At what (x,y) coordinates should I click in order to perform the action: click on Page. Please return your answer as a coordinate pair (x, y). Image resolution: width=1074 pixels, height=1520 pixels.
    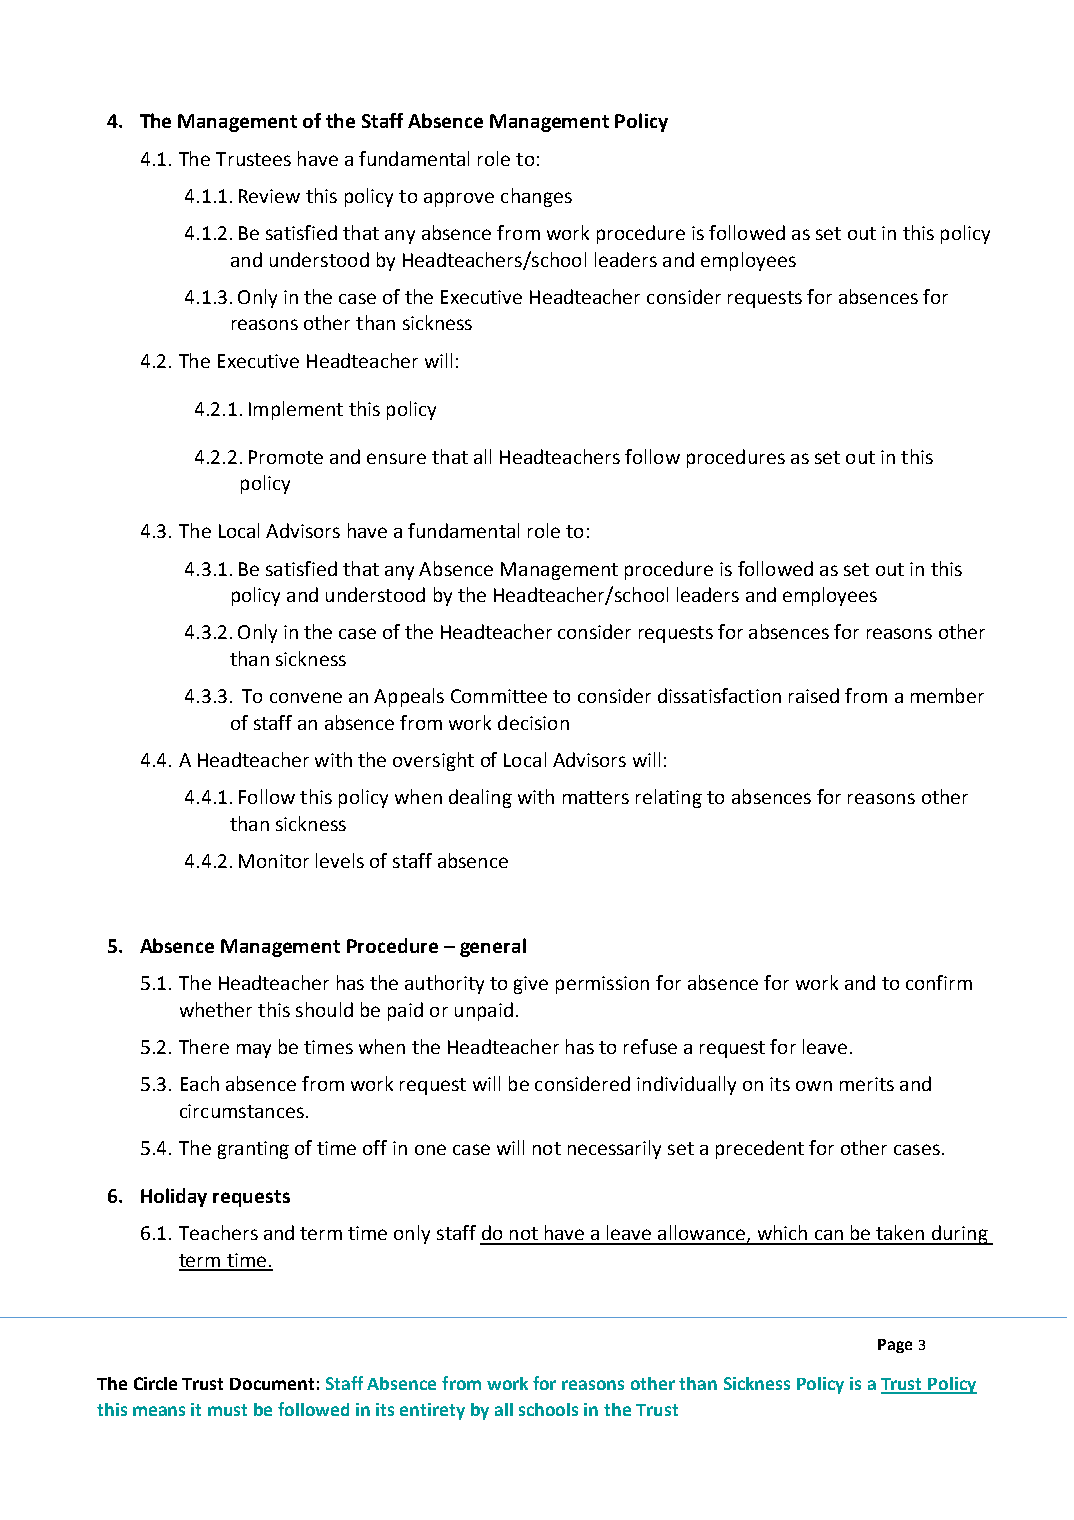
    Looking at the image, I should click on (895, 1346).
